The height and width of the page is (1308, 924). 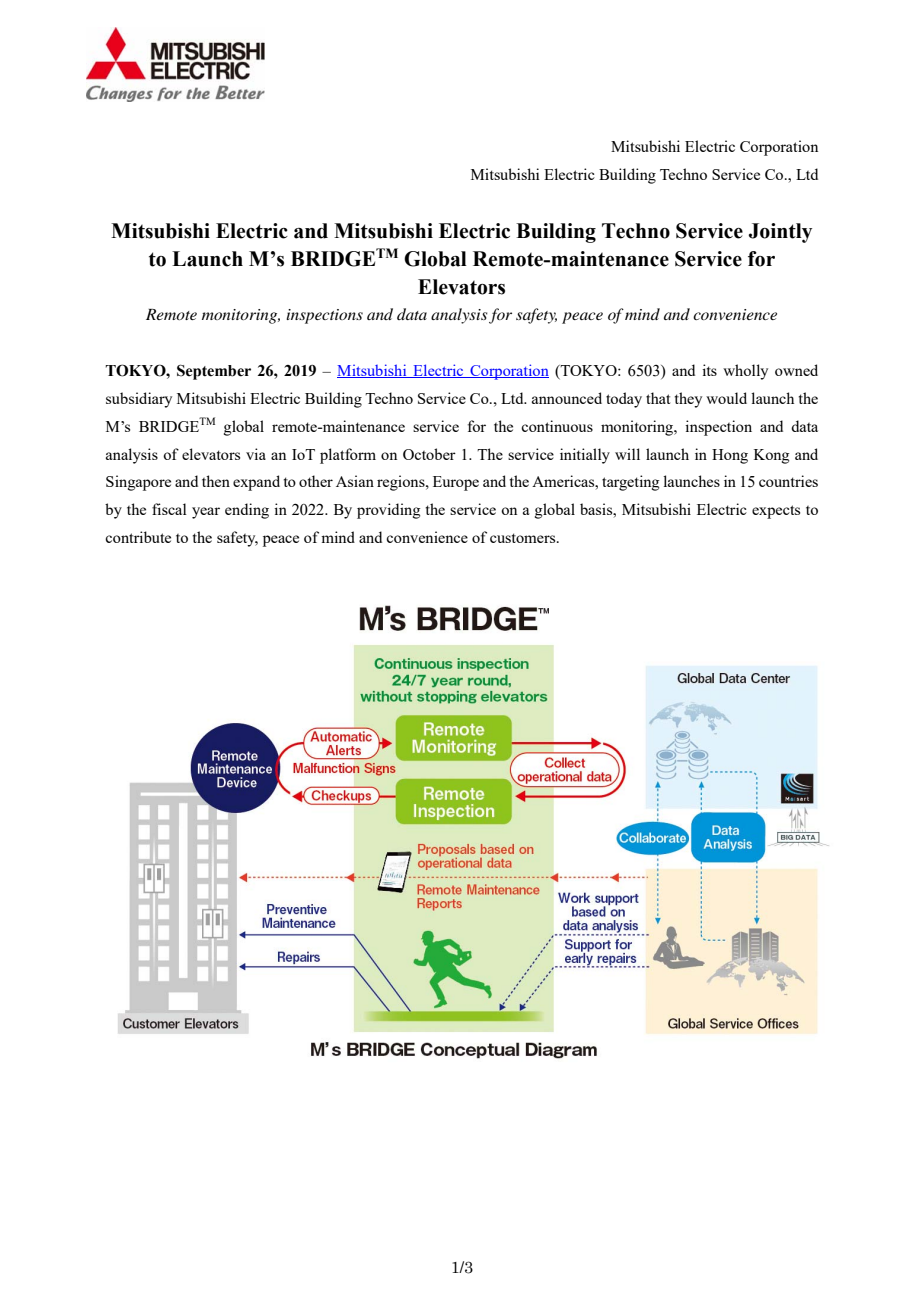 What do you see at coordinates (524, 538) in the page?
I see `customers` at bounding box center [524, 538].
